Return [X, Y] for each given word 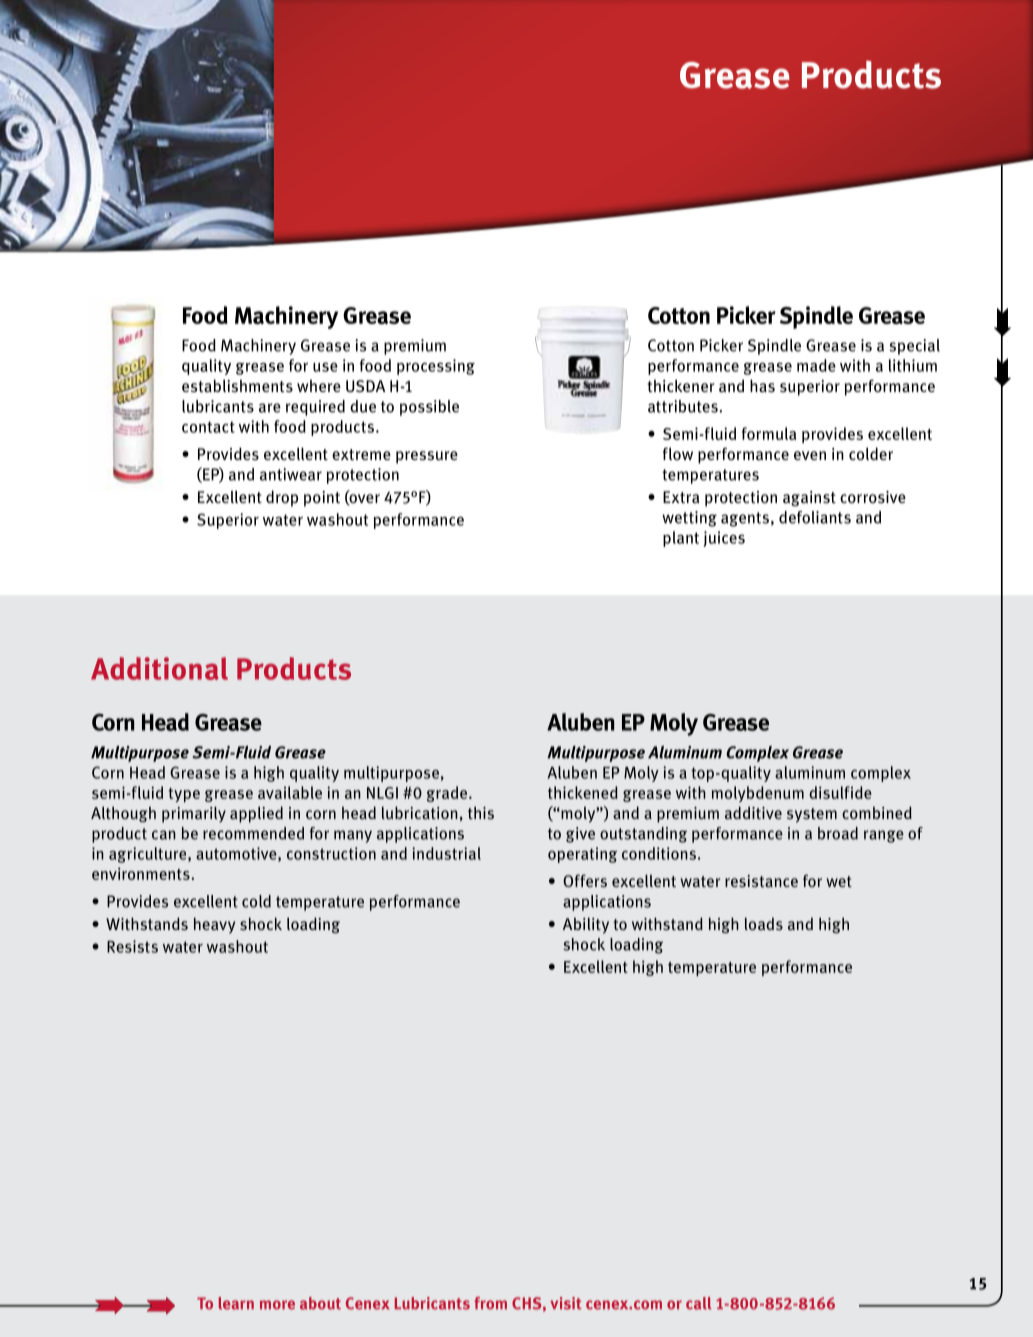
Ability [586, 925]
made [816, 365]
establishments [237, 386]
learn [236, 1303]
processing [436, 367]
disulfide [840, 792]
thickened [583, 792]
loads [764, 923]
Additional [159, 668]
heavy [214, 926]
